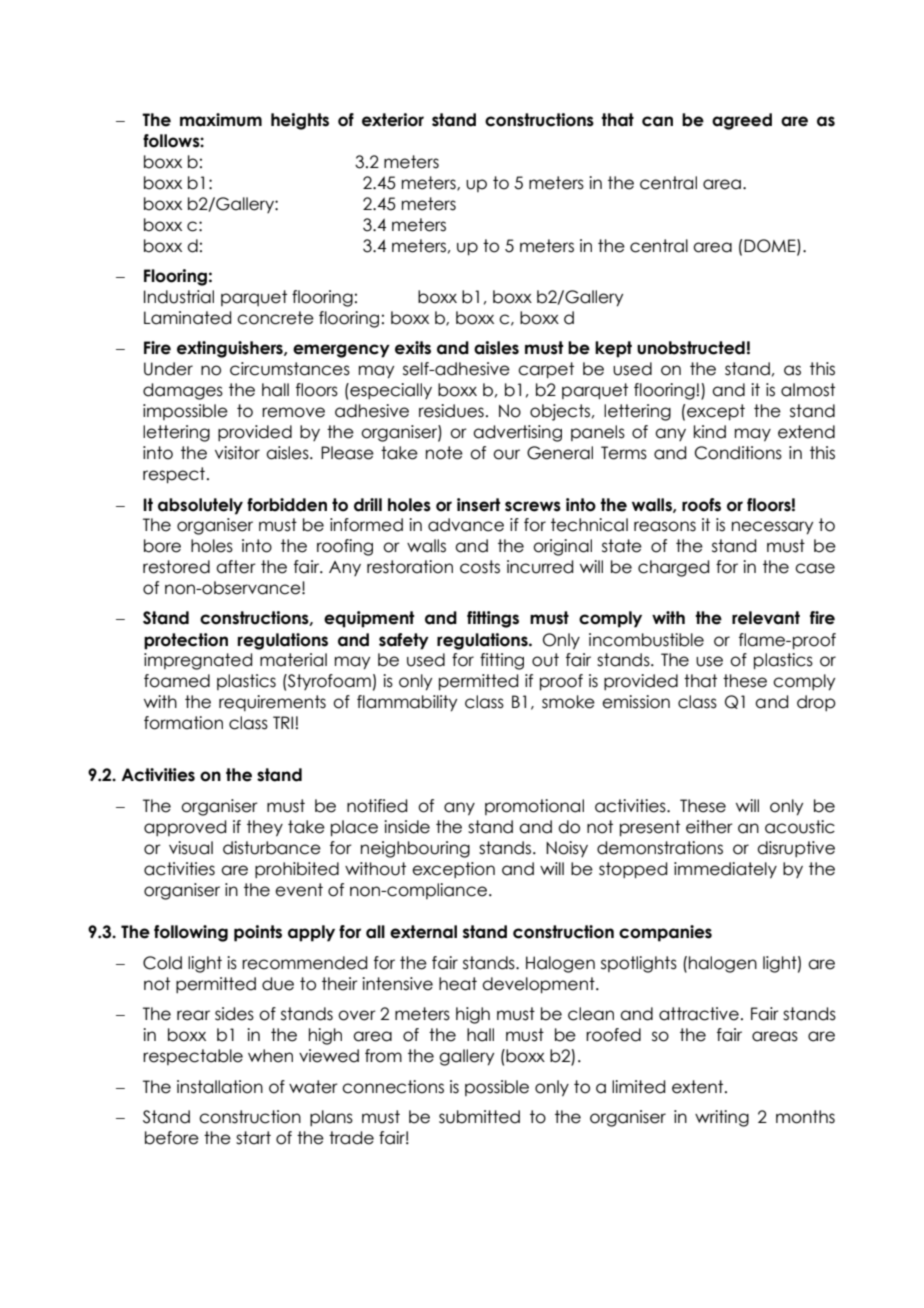 The height and width of the screenshot is (1308, 924). I want to click on agreed, so click(742, 121).
